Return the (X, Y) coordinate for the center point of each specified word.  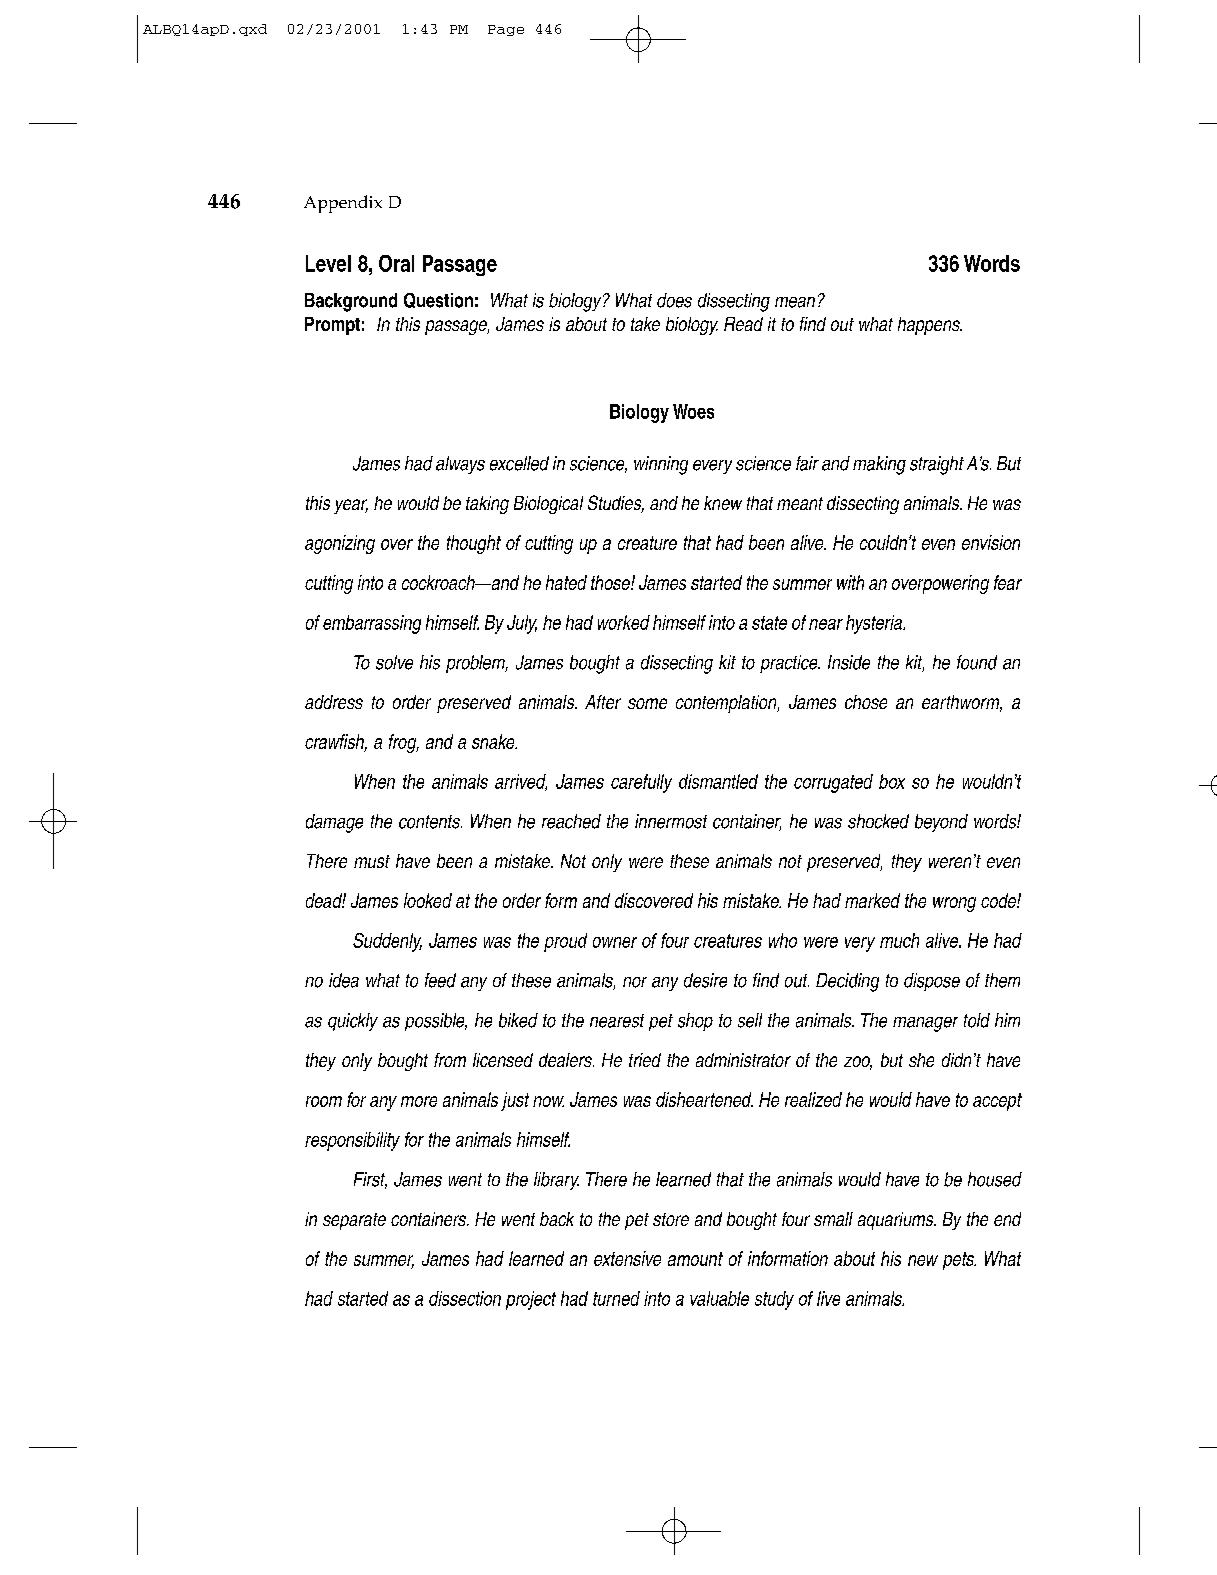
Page (506, 30)
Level (328, 263)
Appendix (343, 204)
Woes (693, 411)
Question (438, 300)
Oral (396, 263)
